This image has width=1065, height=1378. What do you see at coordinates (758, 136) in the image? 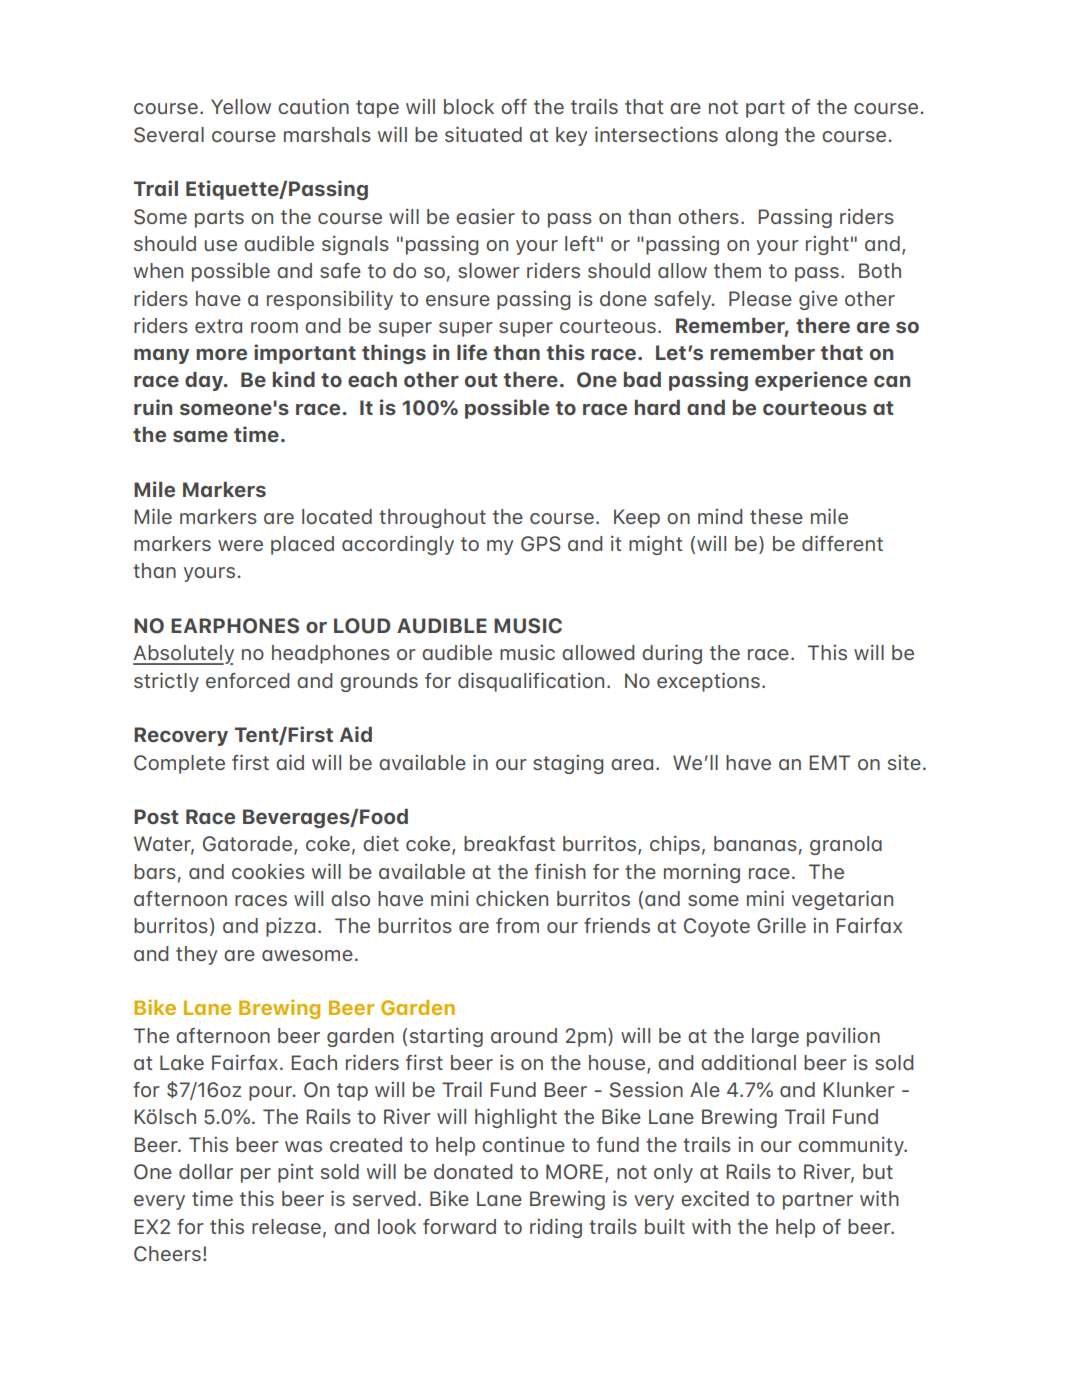
I see `long` at bounding box center [758, 136].
